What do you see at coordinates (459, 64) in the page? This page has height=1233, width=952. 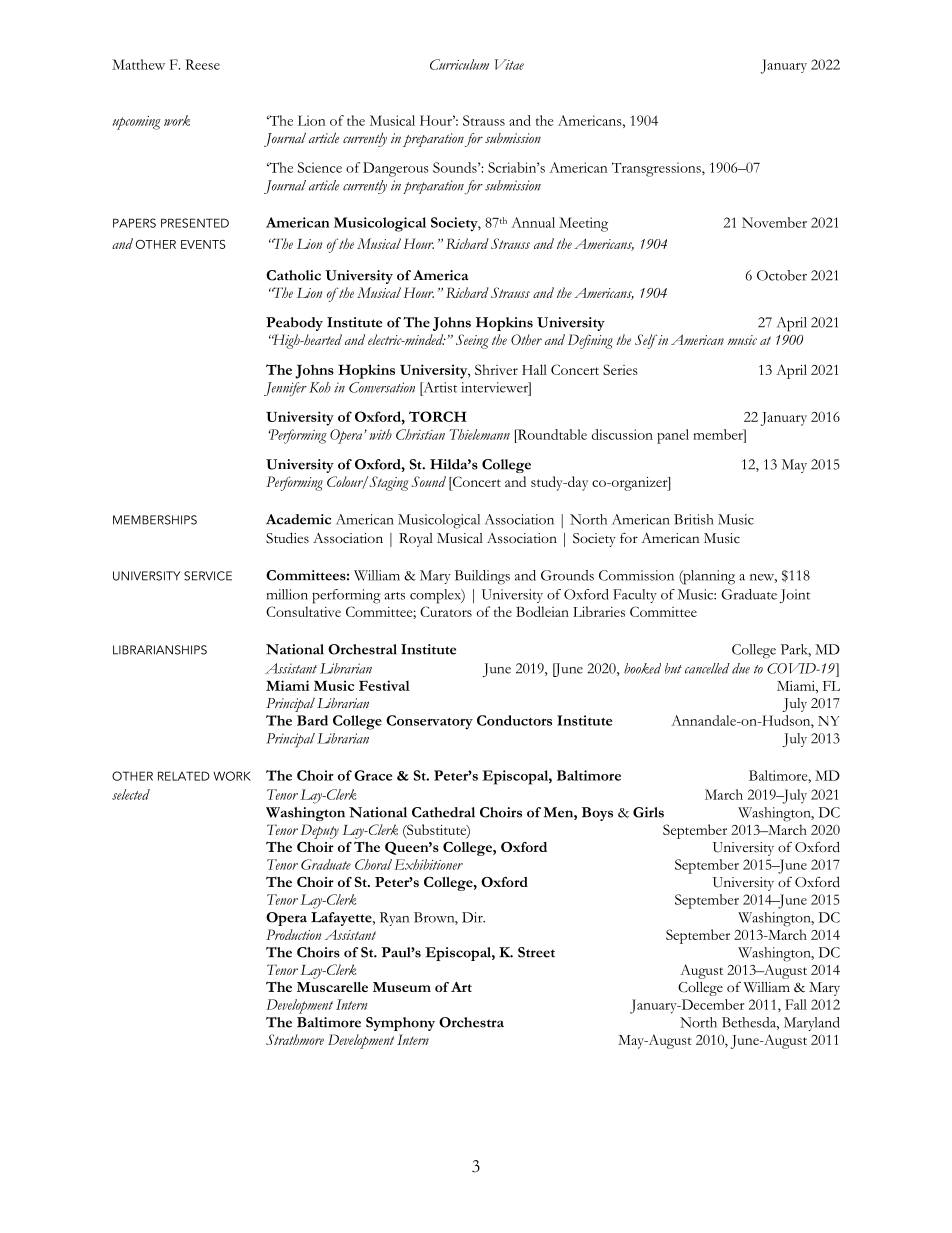 I see `Curriculum` at bounding box center [459, 64].
